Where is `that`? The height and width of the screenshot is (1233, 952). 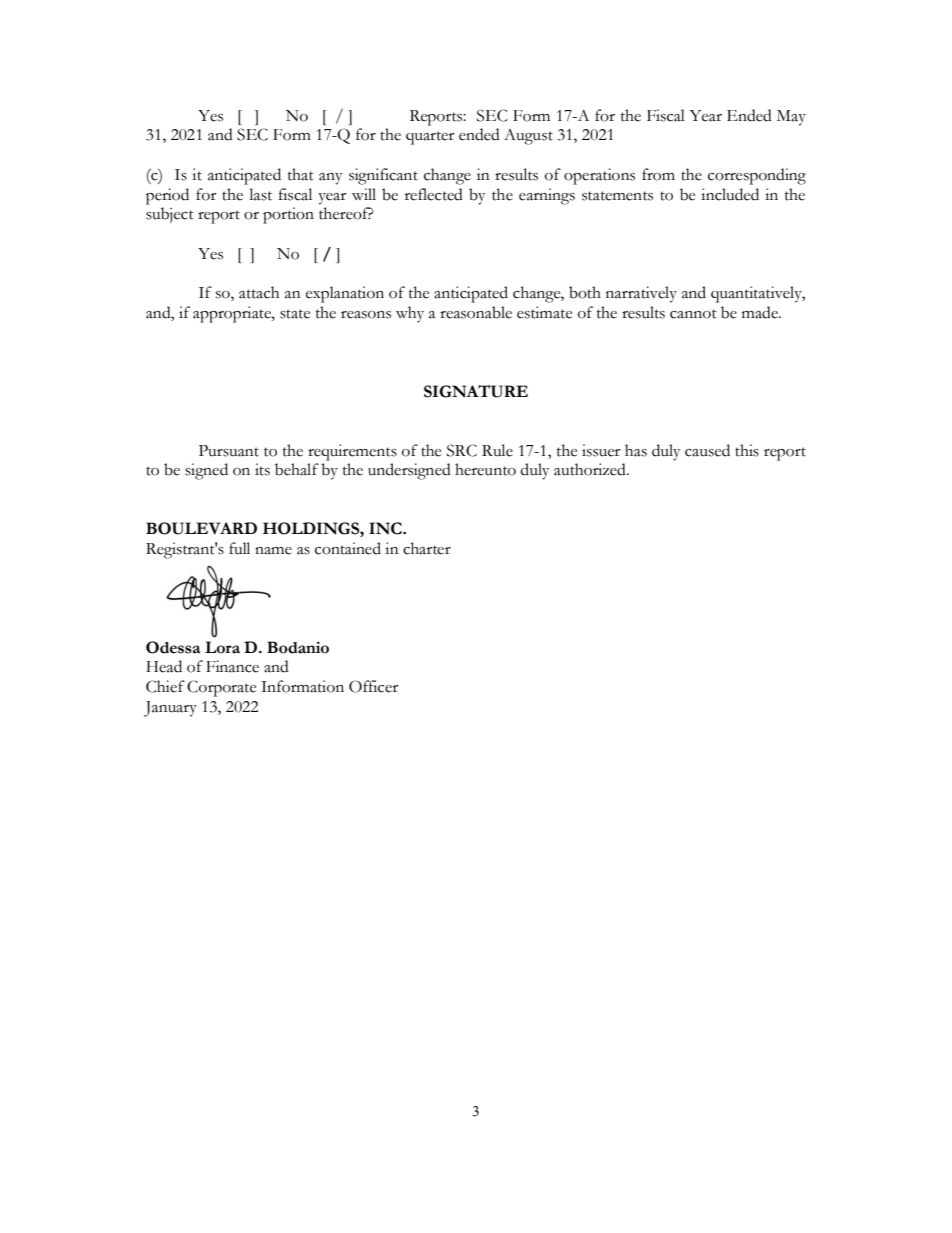
that is located at coordinates (301, 174).
